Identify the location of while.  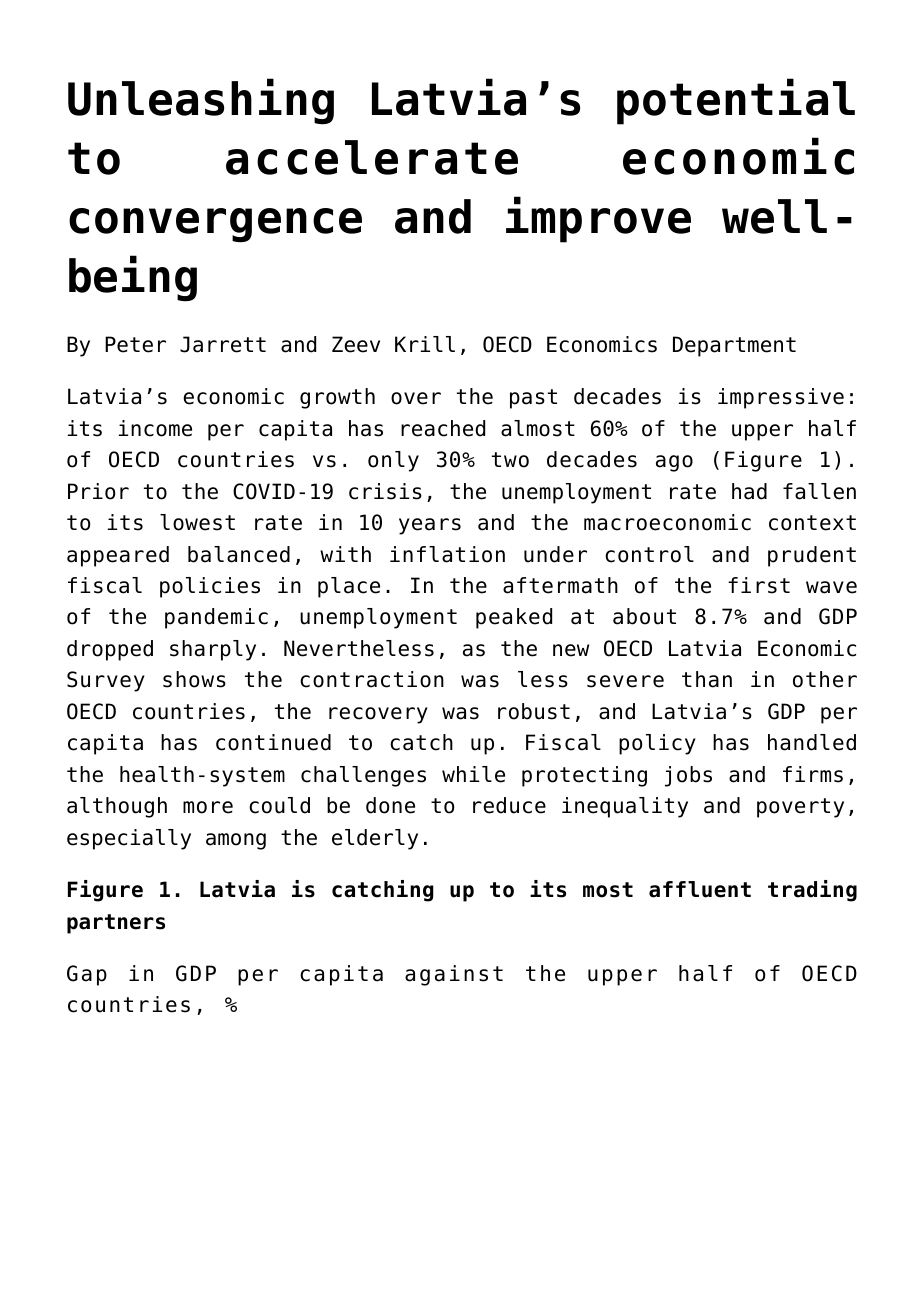
(473, 774).
